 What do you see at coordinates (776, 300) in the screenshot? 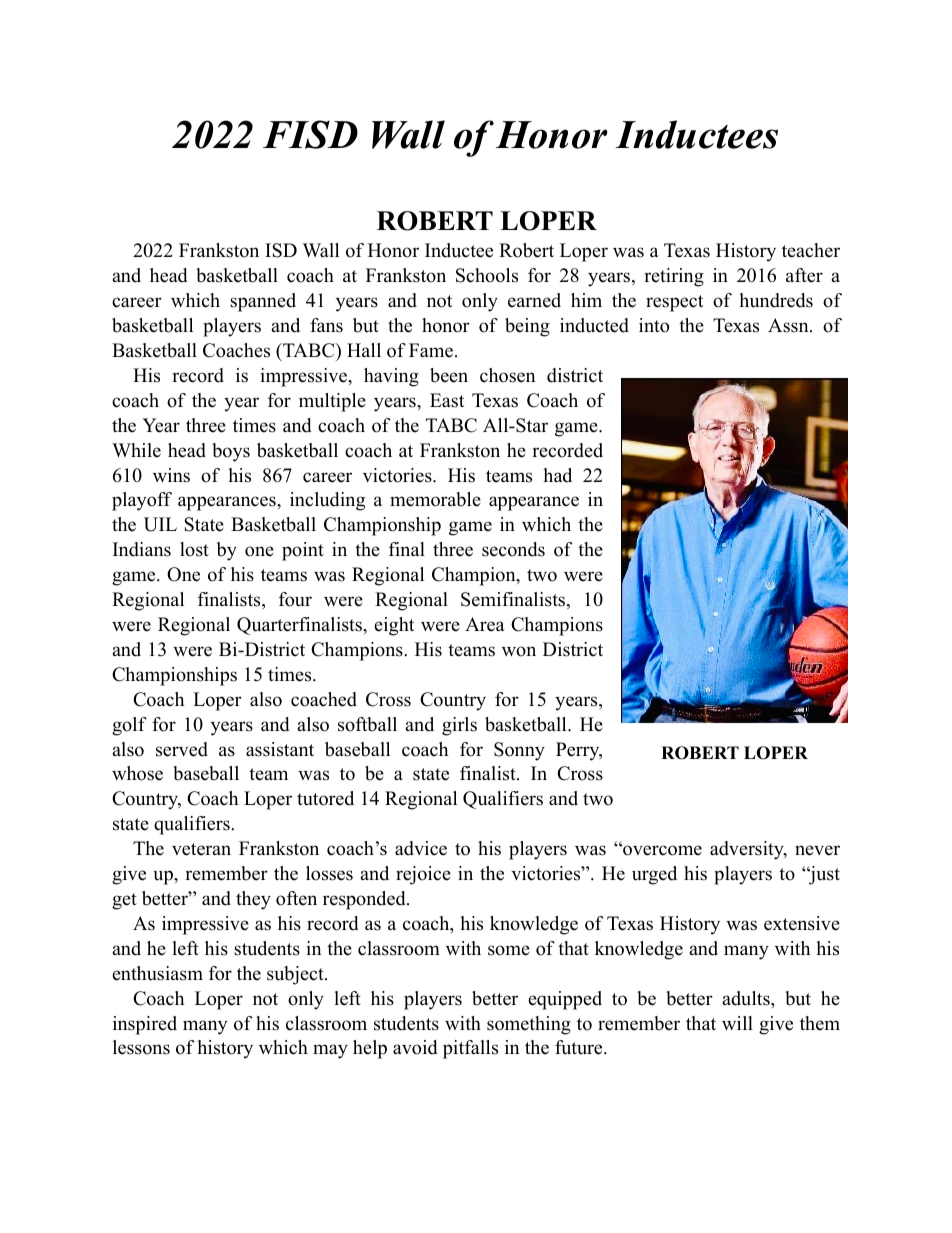
I see `hundreds` at bounding box center [776, 300].
